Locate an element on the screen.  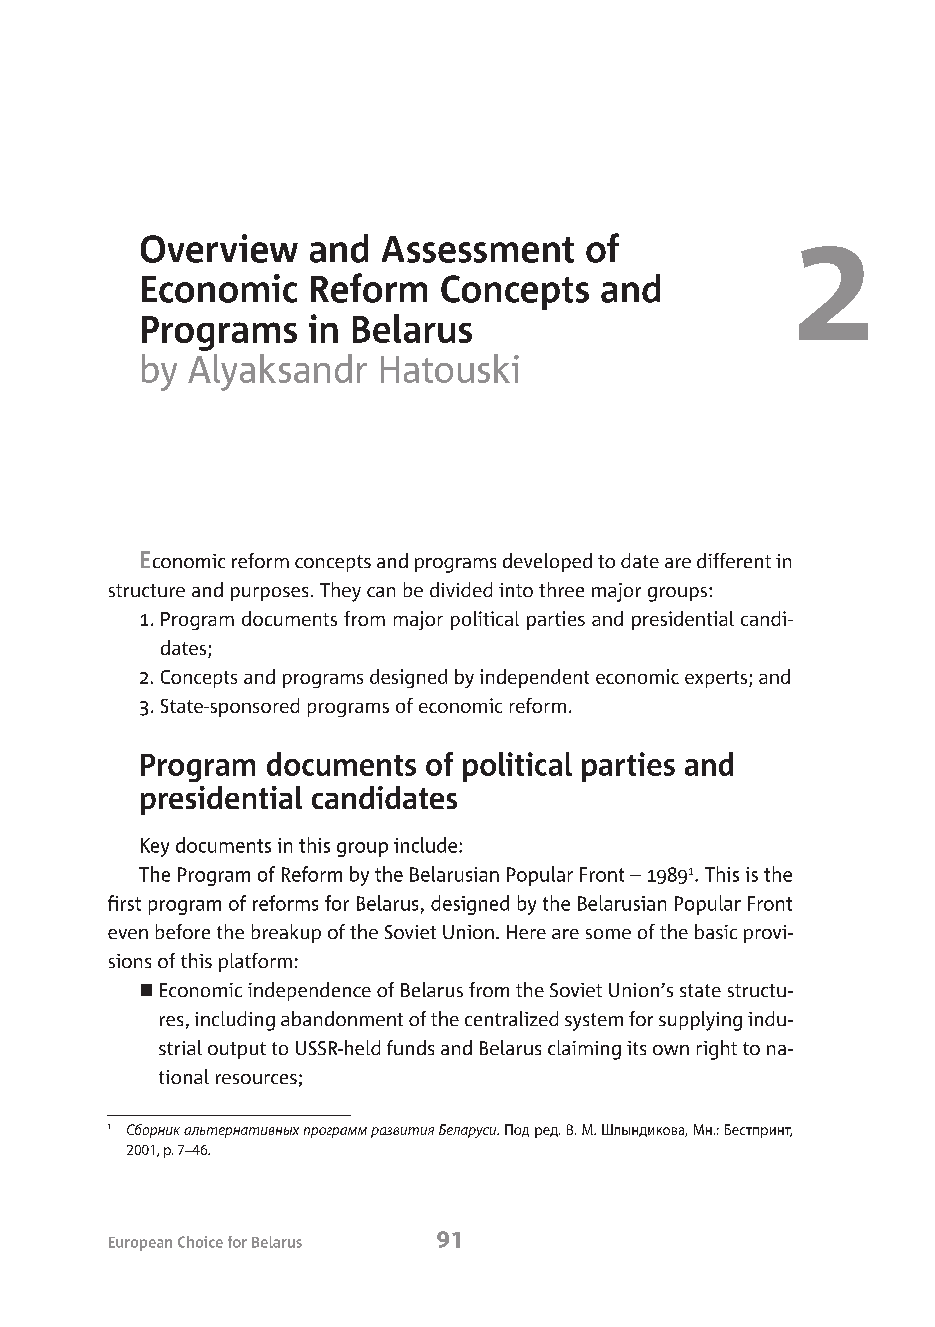
Choice is located at coordinates (200, 1242).
